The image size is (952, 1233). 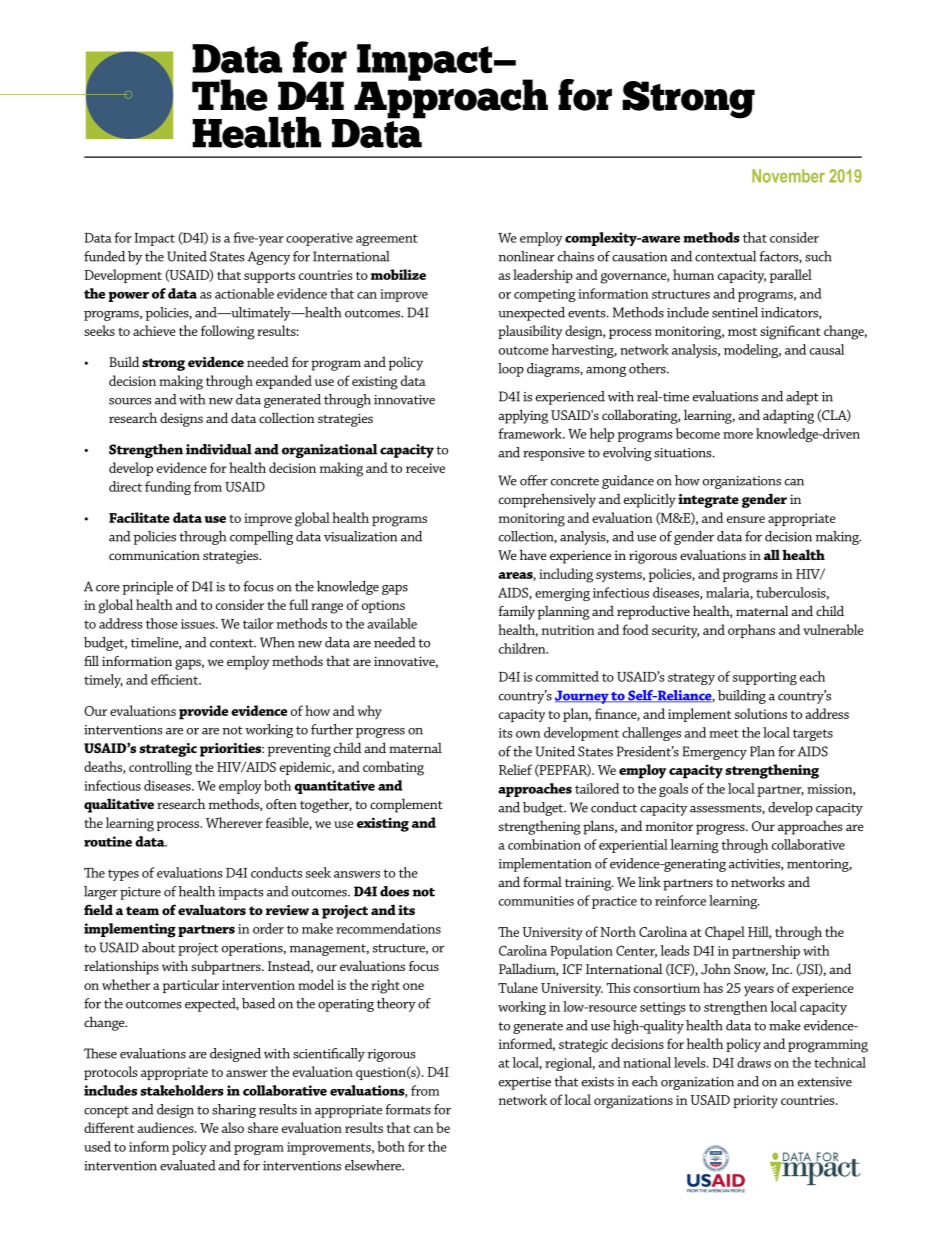 What do you see at coordinates (387, 240) in the screenshot?
I see `agreement` at bounding box center [387, 240].
